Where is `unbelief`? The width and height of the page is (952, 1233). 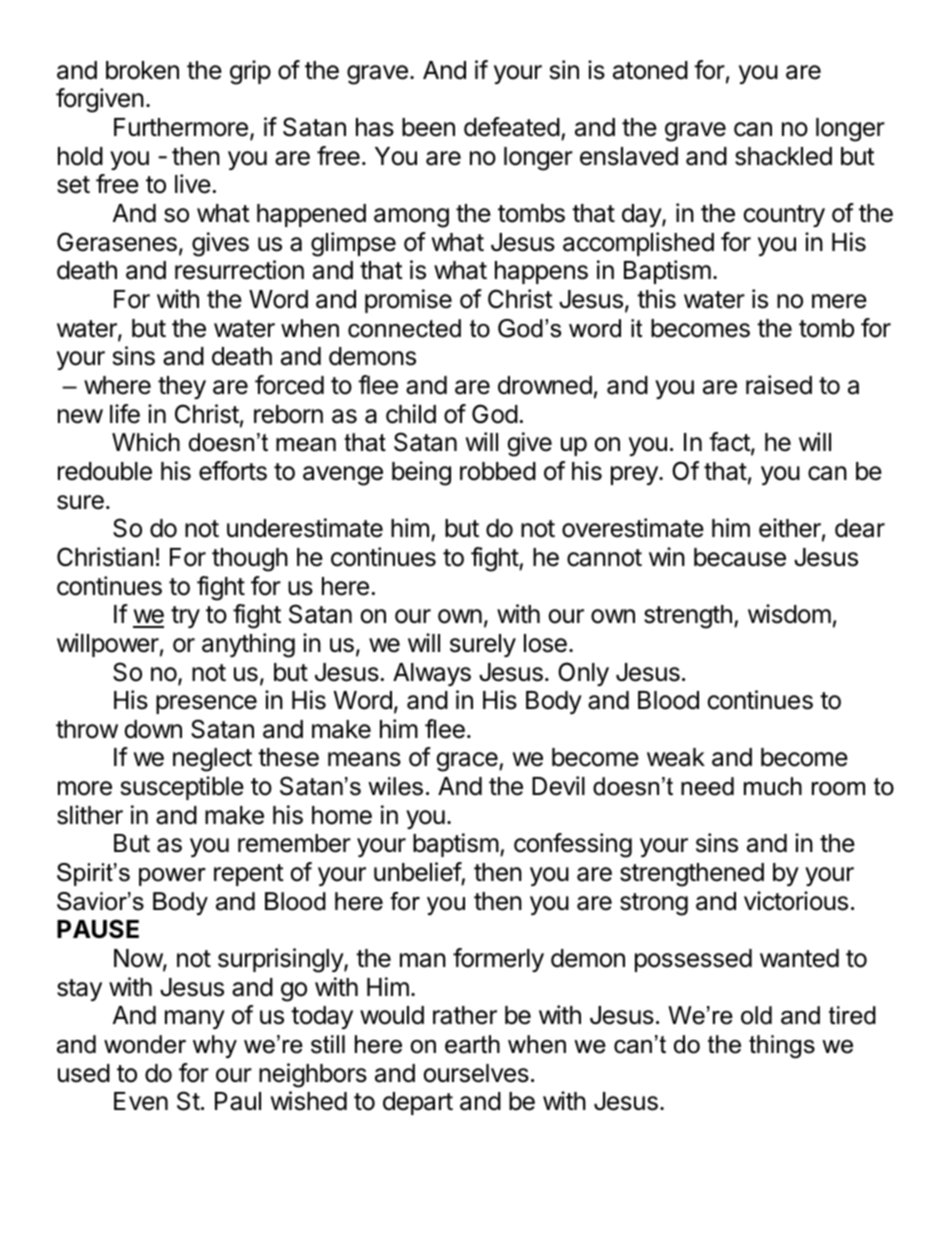 unbelief is located at coordinates (418, 872).
